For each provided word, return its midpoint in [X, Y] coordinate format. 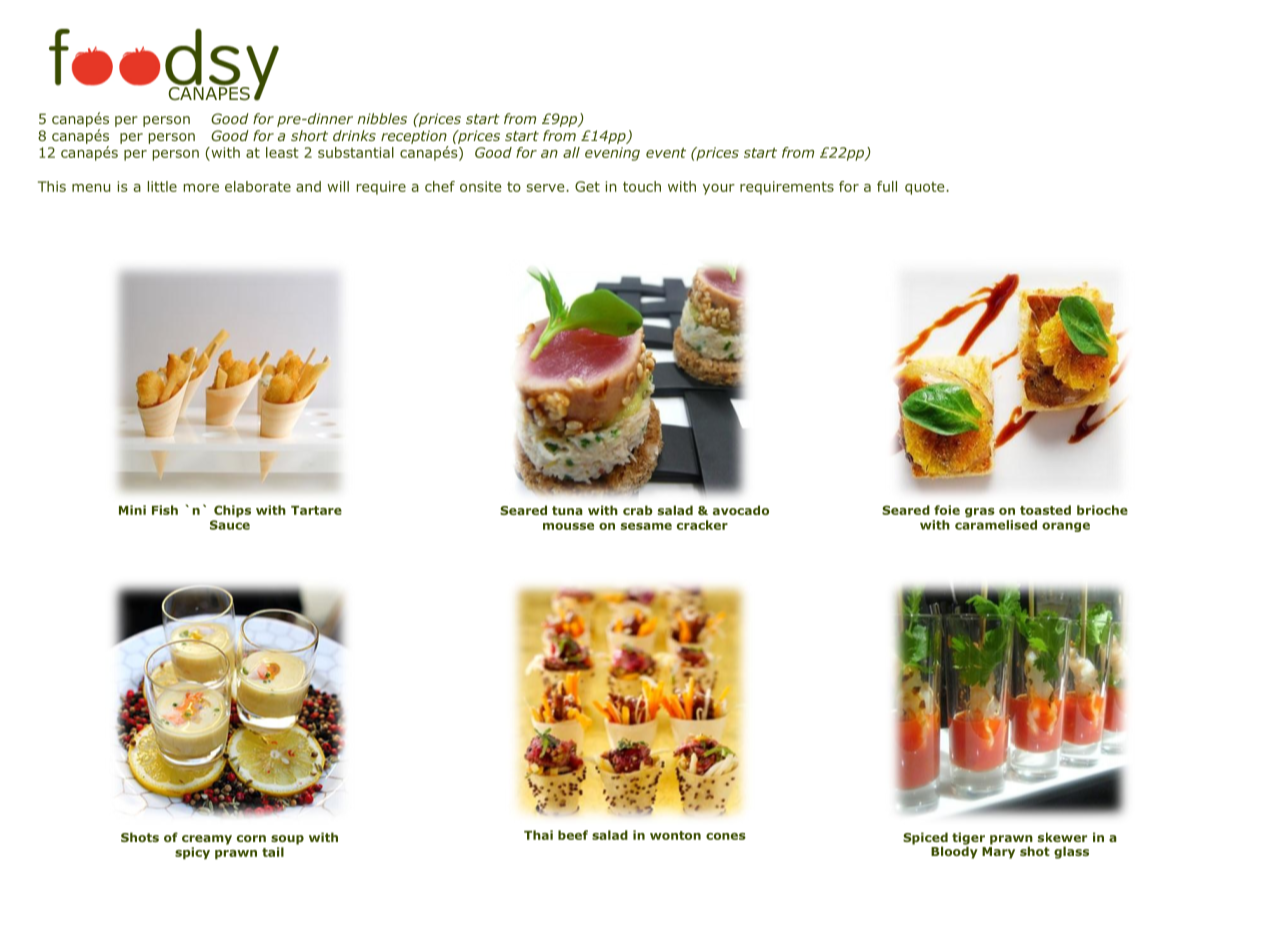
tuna [567, 510]
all [571, 152]
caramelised [996, 525]
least [282, 152]
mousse [568, 526]
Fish [165, 510]
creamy [207, 840]
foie [947, 510]
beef [573, 835]
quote [926, 188]
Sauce [230, 525]
